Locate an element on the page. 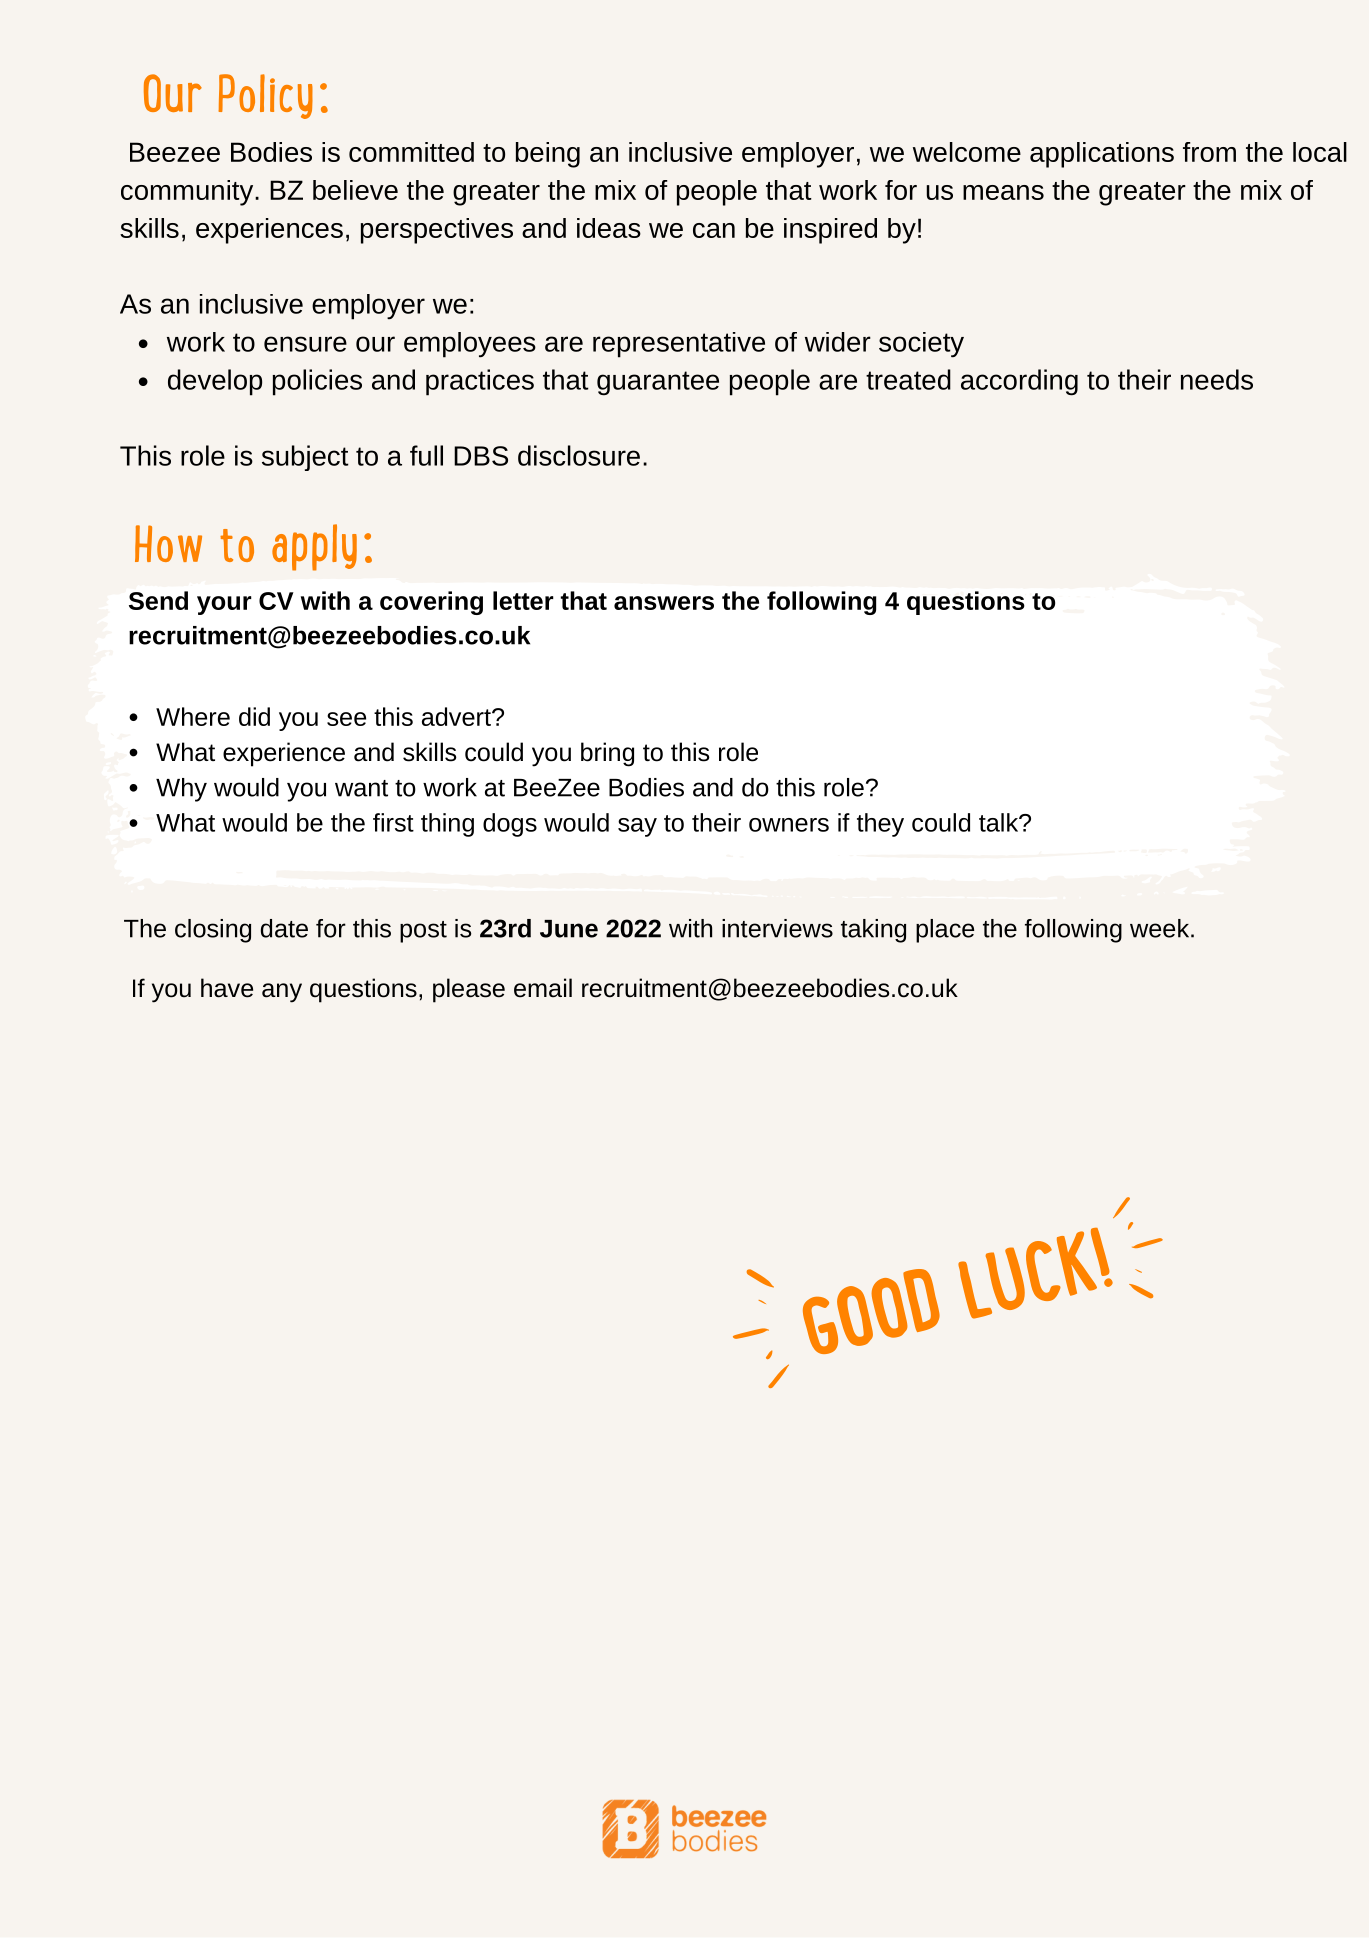 The width and height of the page is (1369, 1939). Policy is located at coordinates (265, 96).
